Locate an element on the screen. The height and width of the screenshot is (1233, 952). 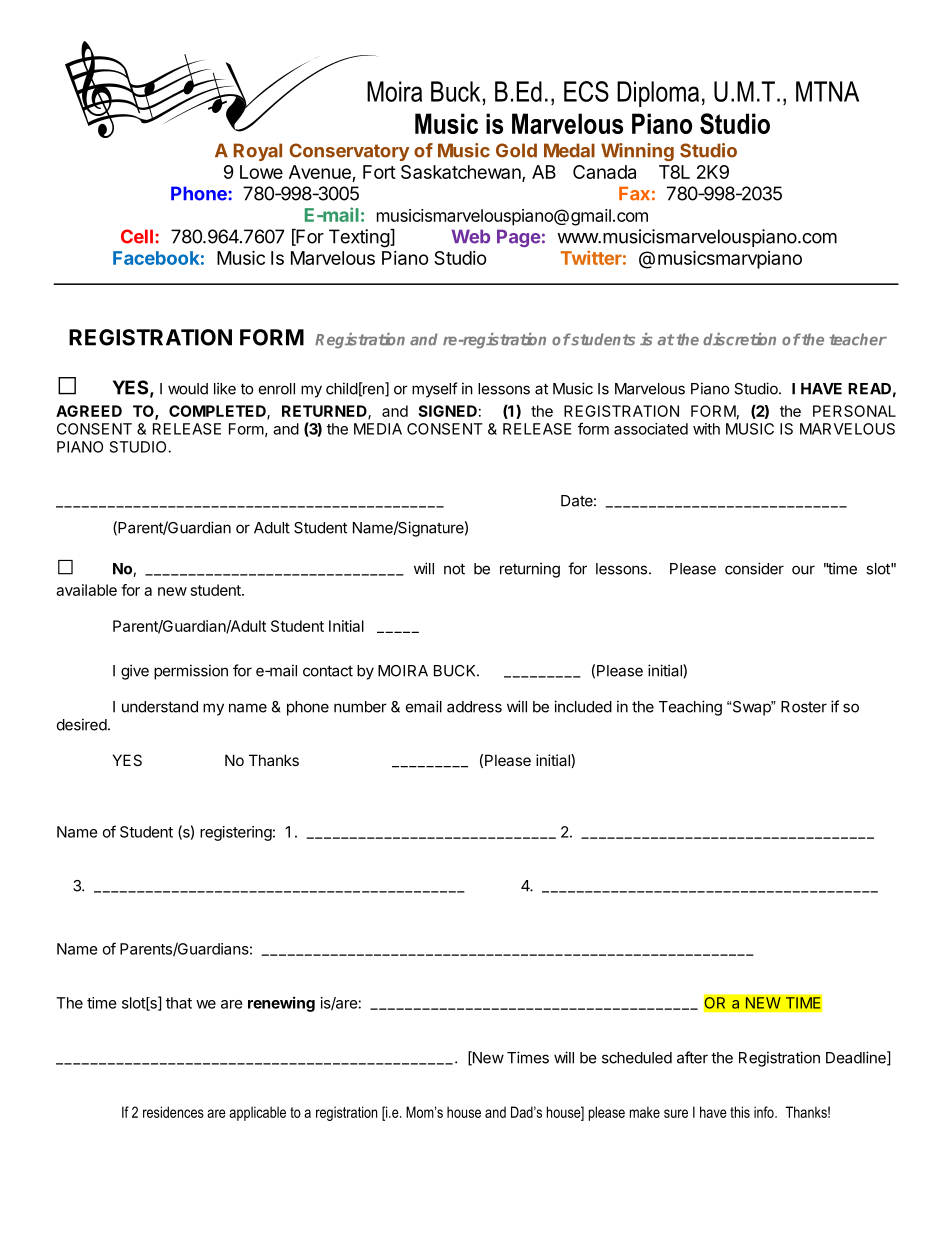
not is located at coordinates (454, 569).
